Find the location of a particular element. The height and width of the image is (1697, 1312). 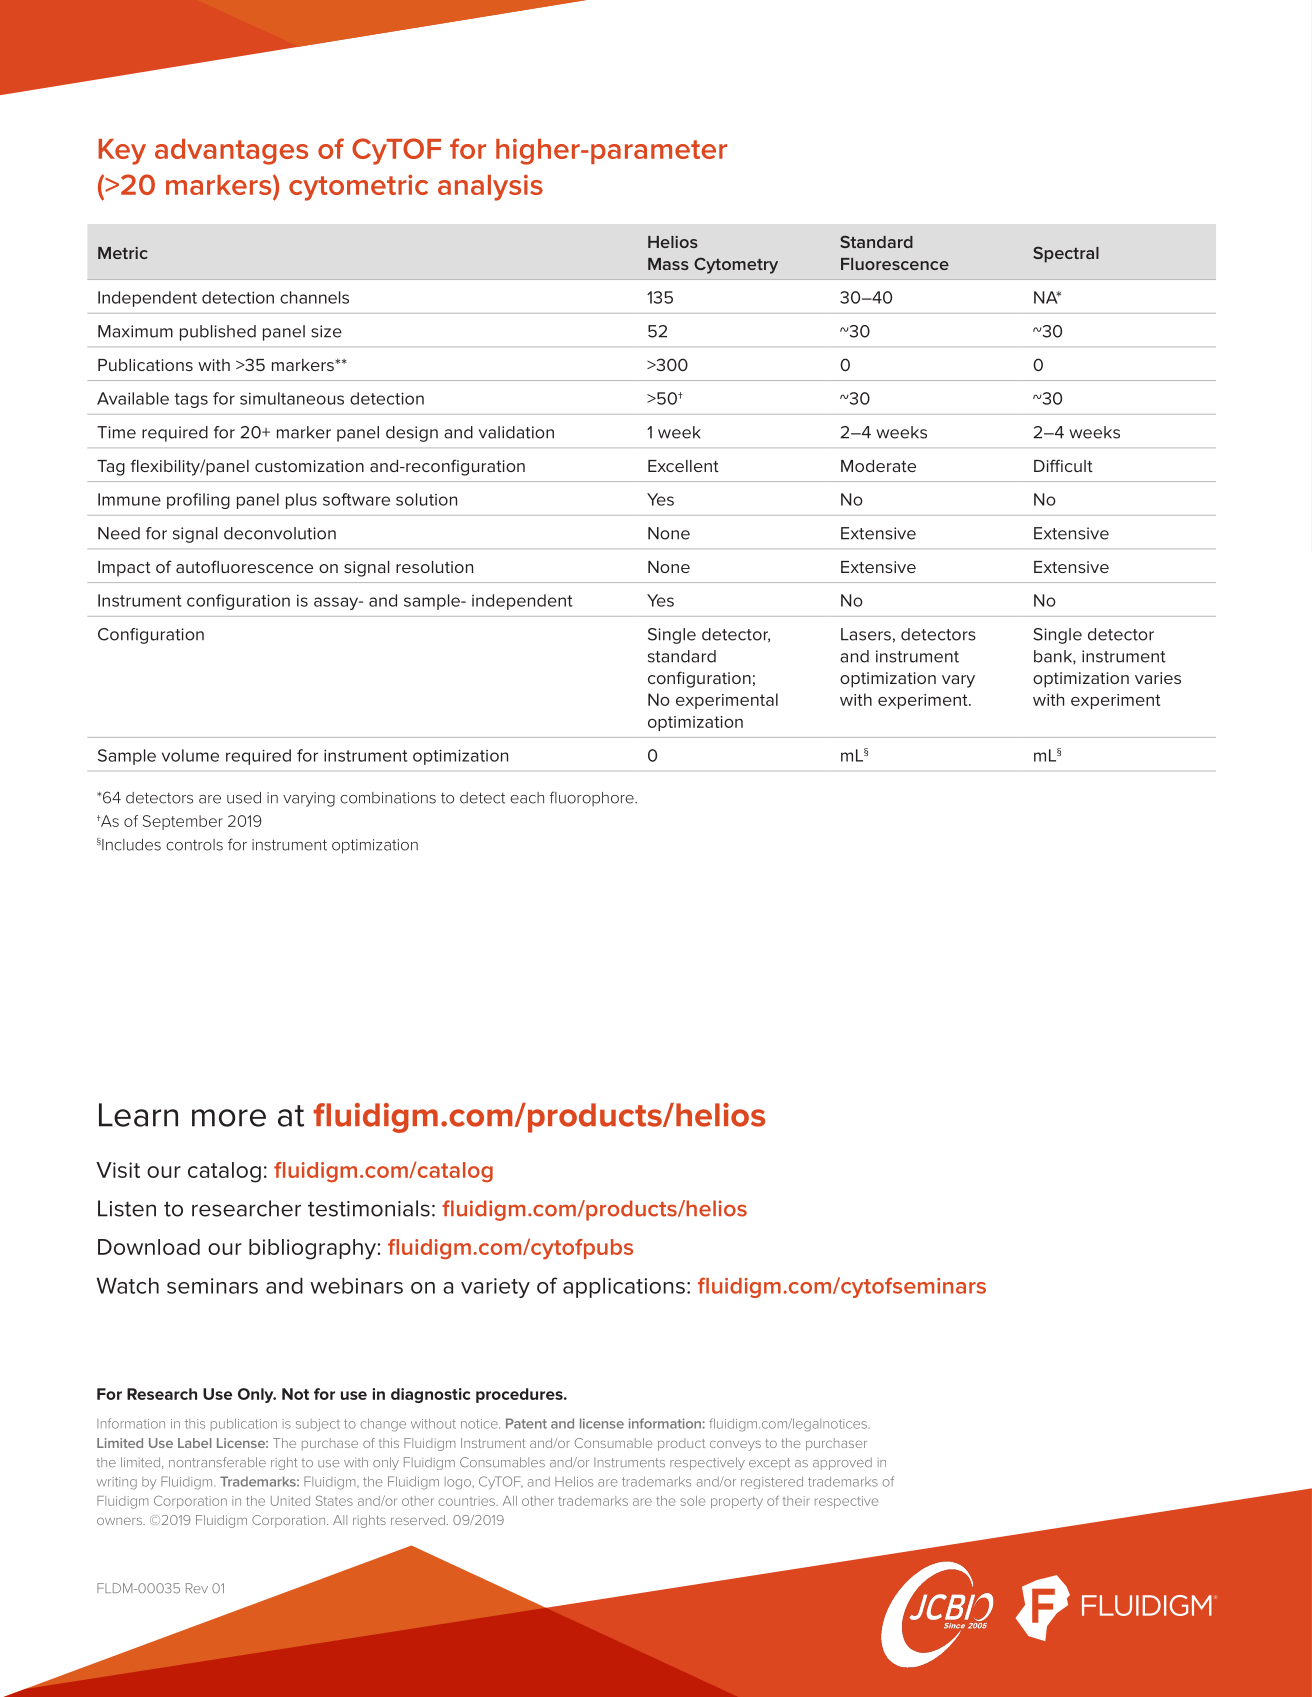

controls is located at coordinates (194, 845).
